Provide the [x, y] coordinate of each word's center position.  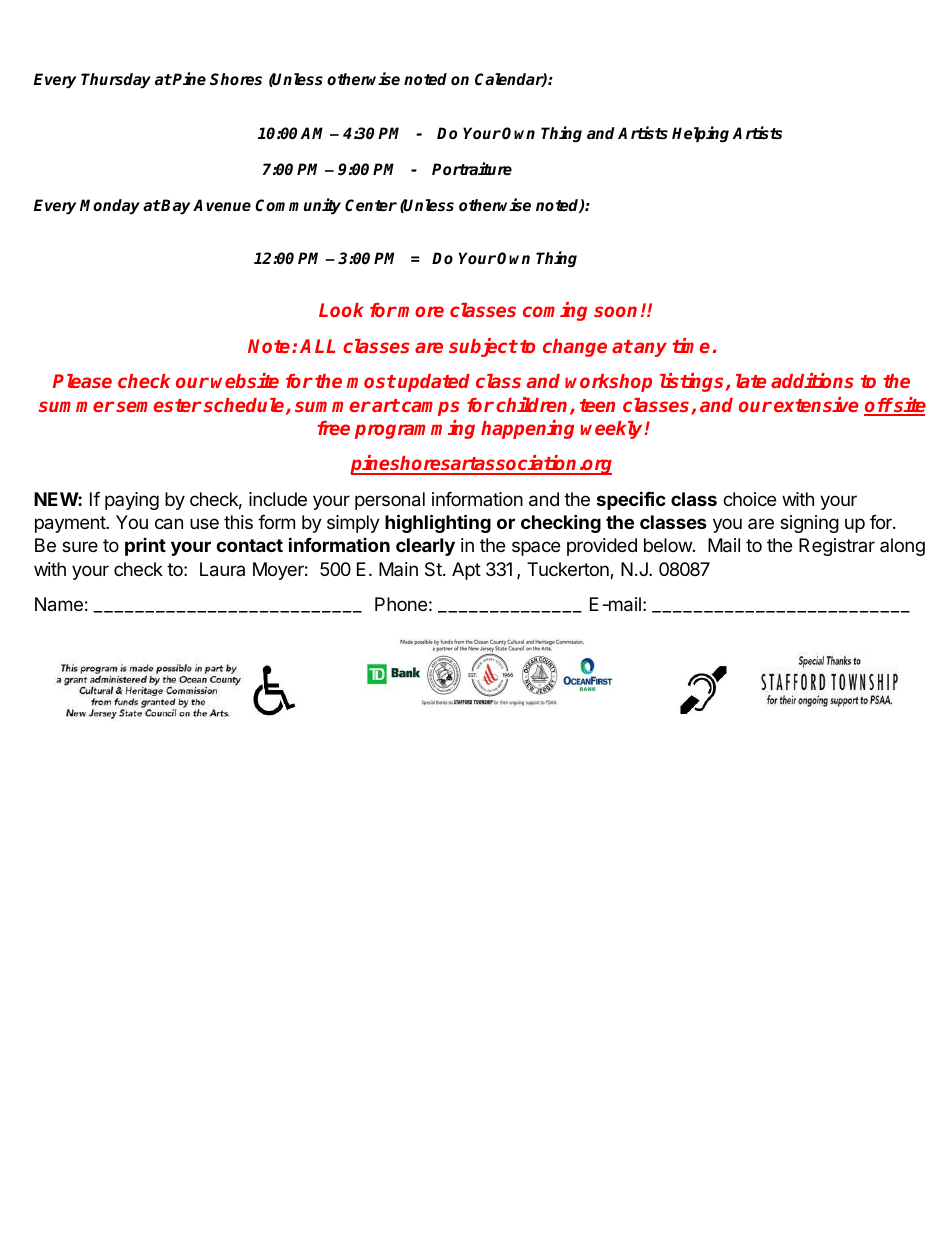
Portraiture [472, 169]
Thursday [116, 81]
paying [132, 501]
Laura [222, 569]
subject [483, 347]
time [691, 345]
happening [527, 429]
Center [371, 205]
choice [749, 499]
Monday [110, 207]
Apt [466, 571]
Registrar [837, 547]
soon [615, 311]
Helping [700, 134]
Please [82, 381]
